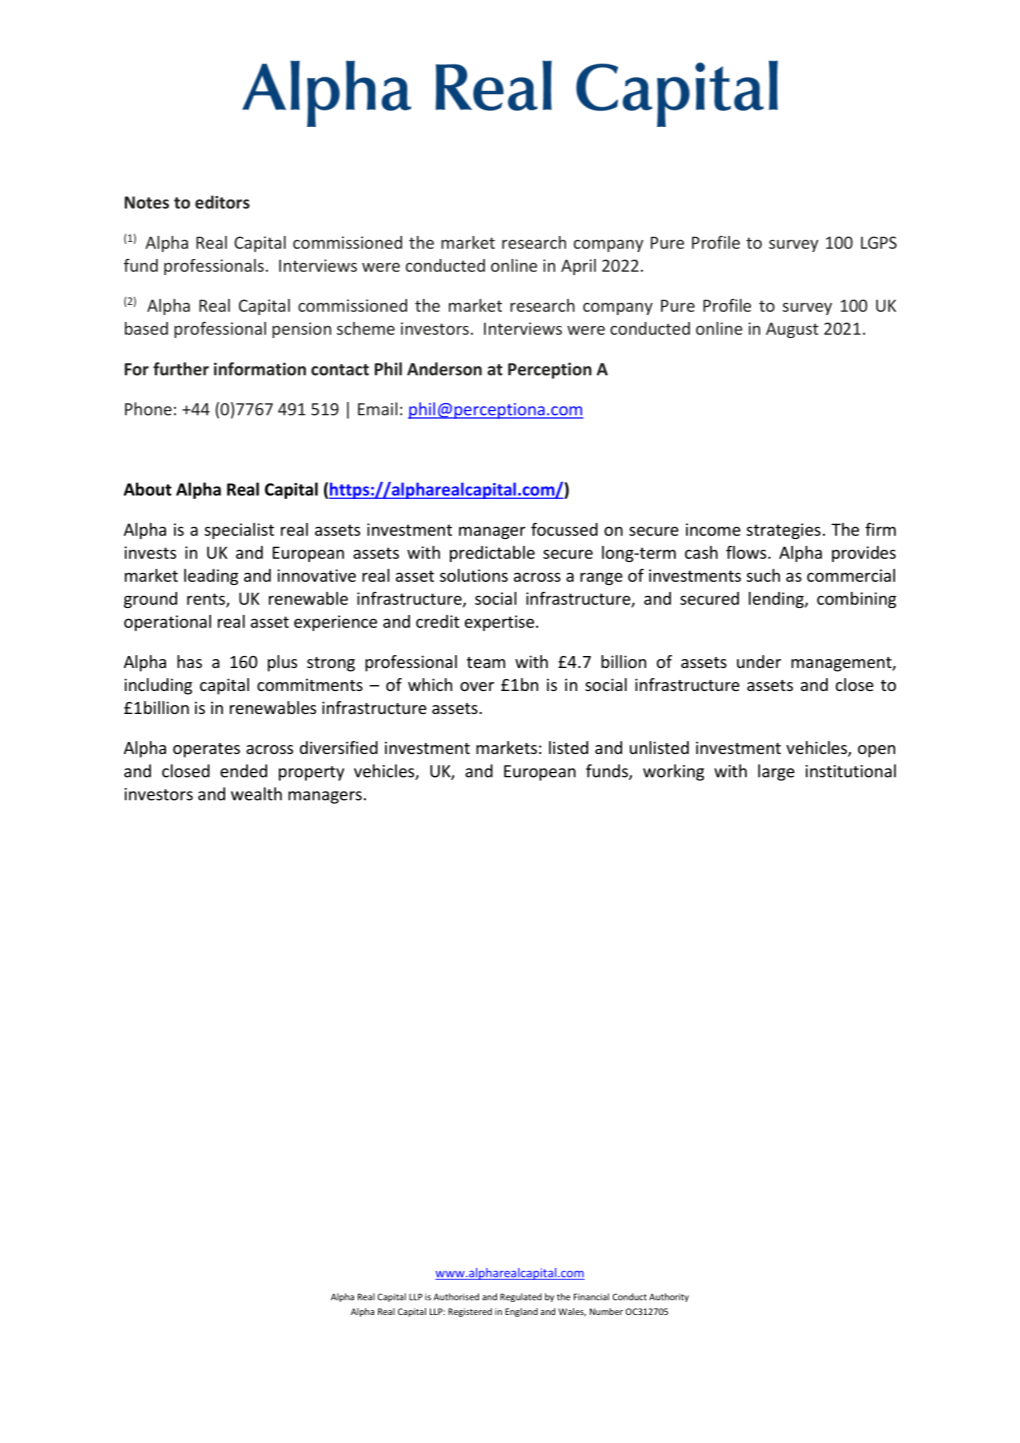  What do you see at coordinates (792, 330) in the image?
I see `August` at bounding box center [792, 330].
